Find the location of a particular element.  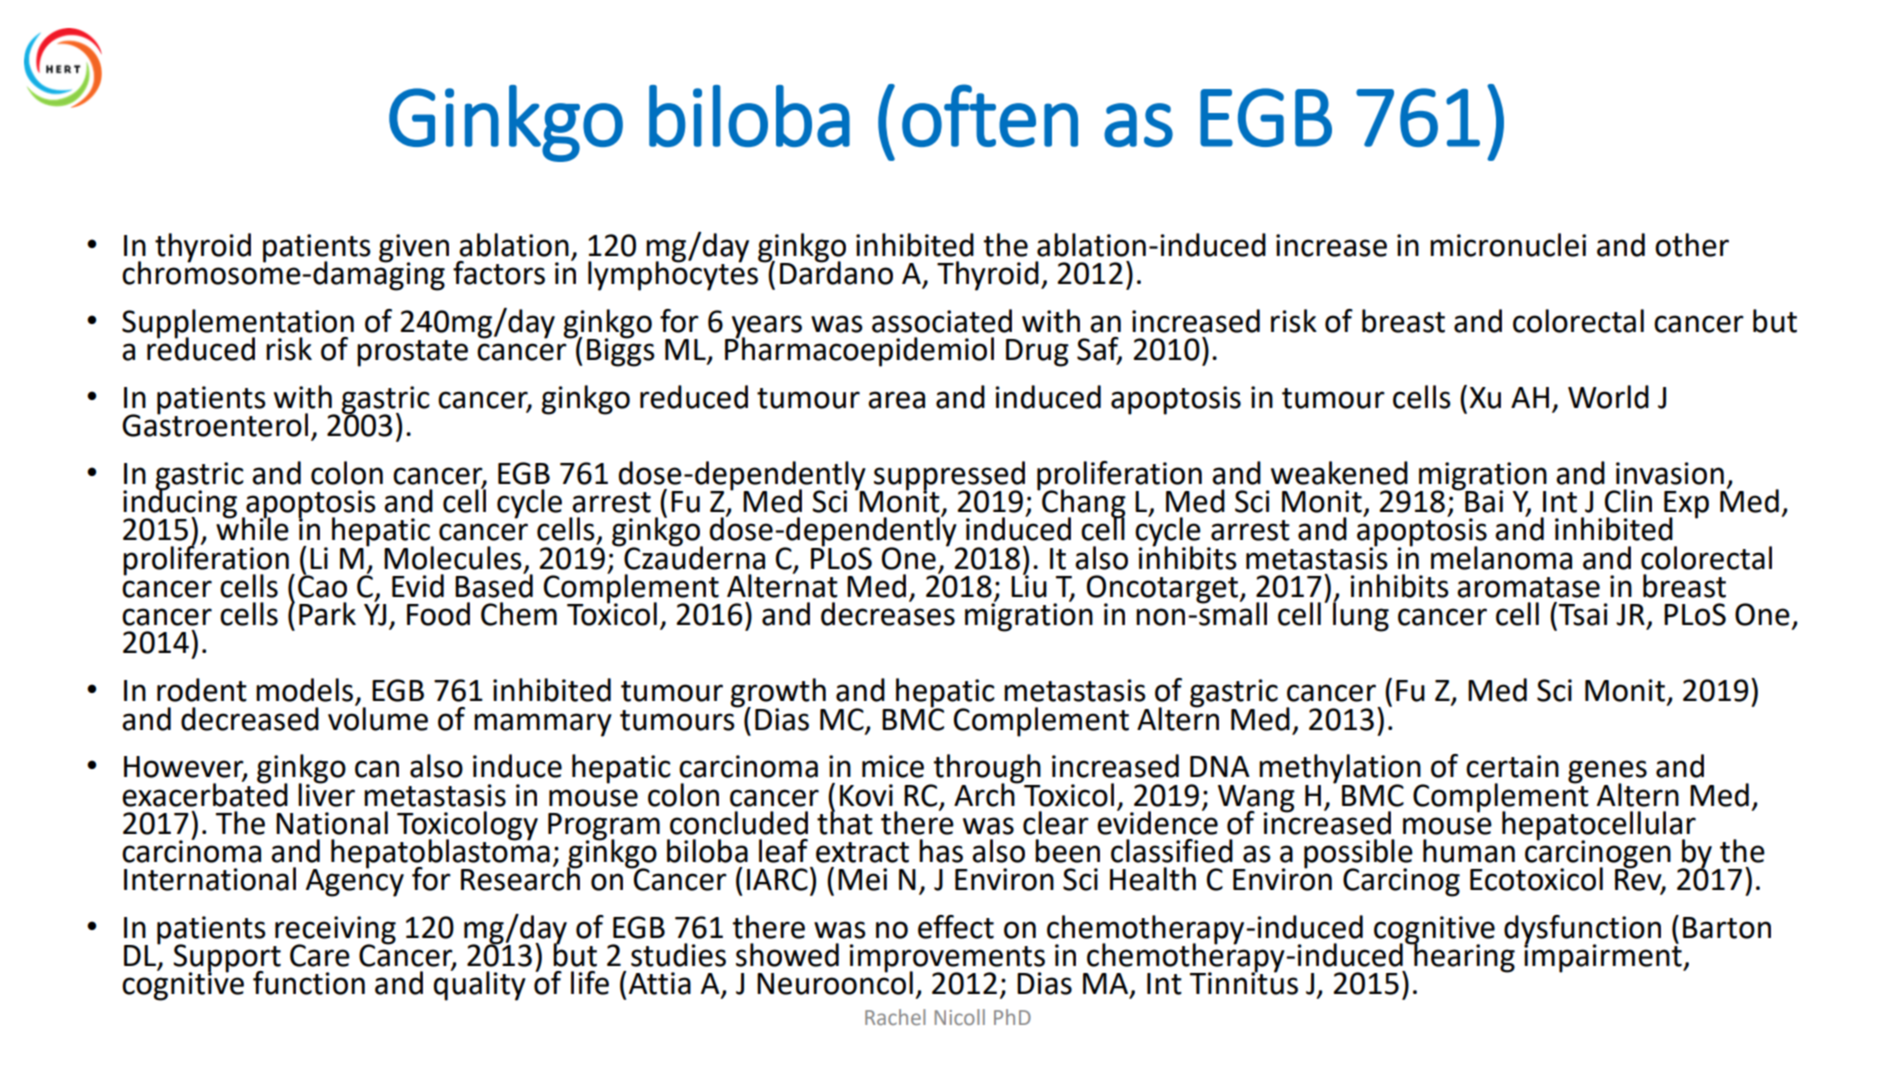

Cao is located at coordinates (322, 585).
